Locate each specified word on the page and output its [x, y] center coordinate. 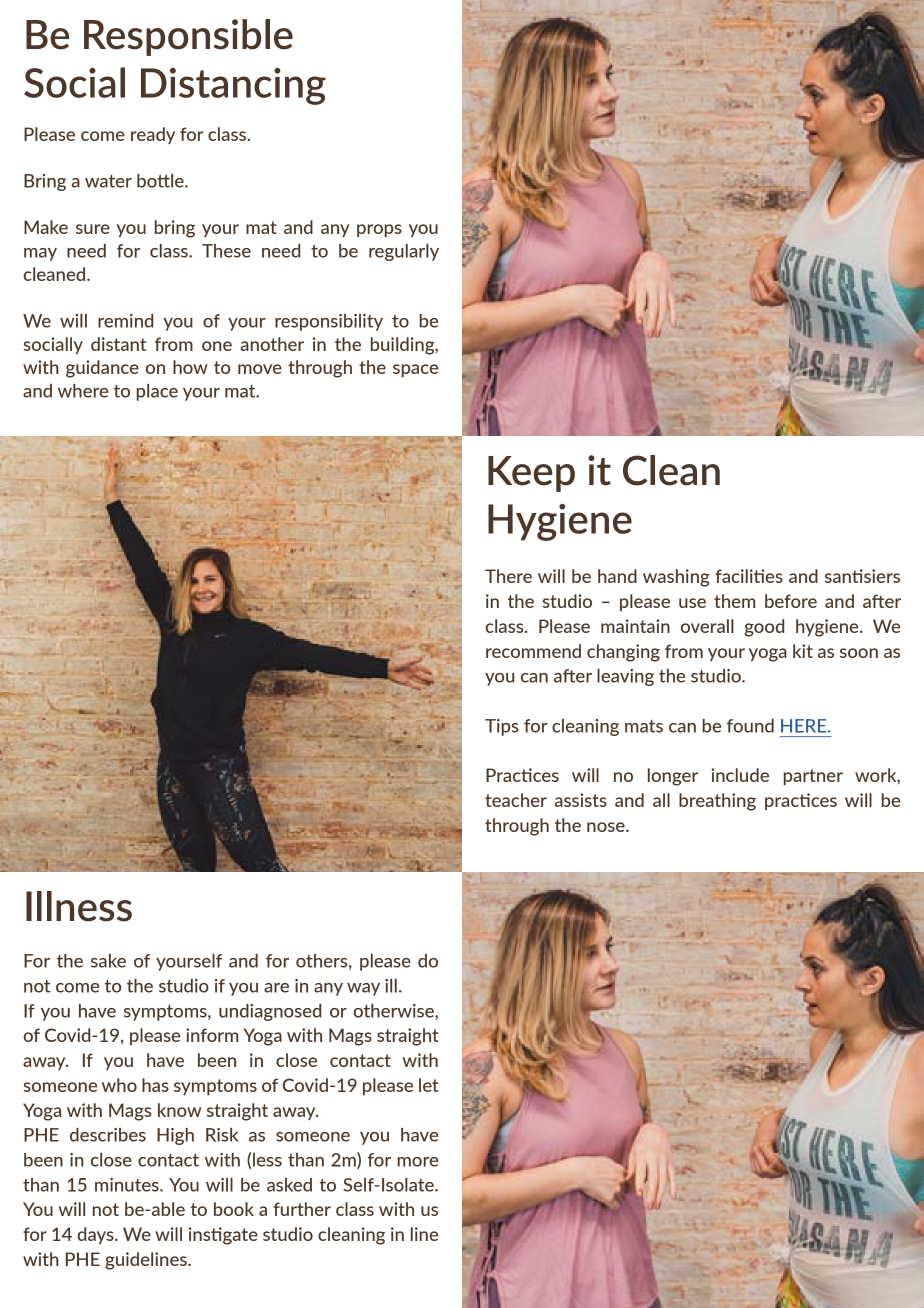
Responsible [188, 37]
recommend [533, 651]
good [764, 628]
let [429, 1085]
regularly [404, 252]
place [157, 392]
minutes [128, 1185]
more [418, 1162]
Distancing [233, 86]
